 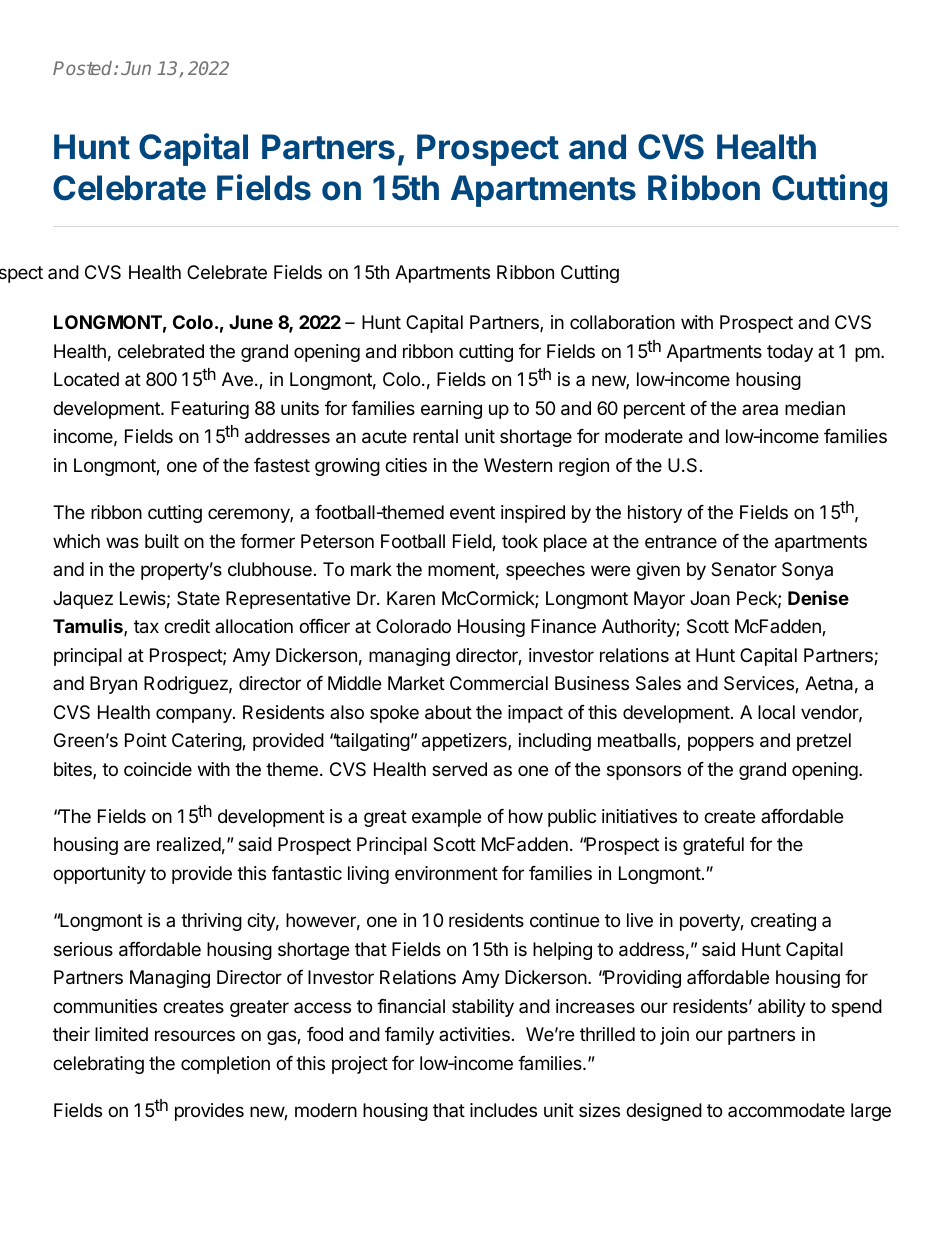 What do you see at coordinates (225, 1065) in the screenshot?
I see `completion` at bounding box center [225, 1065].
